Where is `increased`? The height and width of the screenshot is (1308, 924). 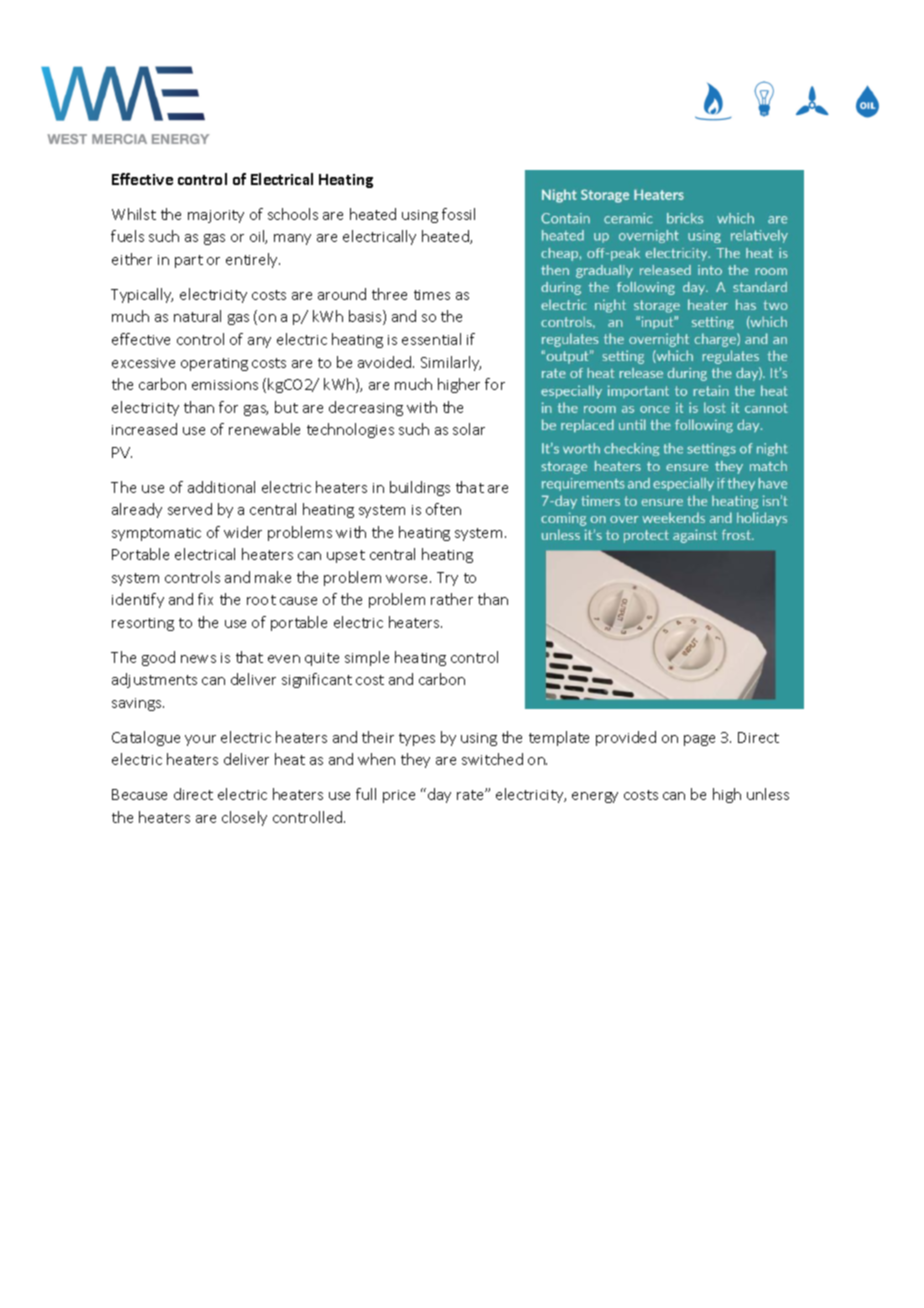 increased is located at coordinates (144, 429).
